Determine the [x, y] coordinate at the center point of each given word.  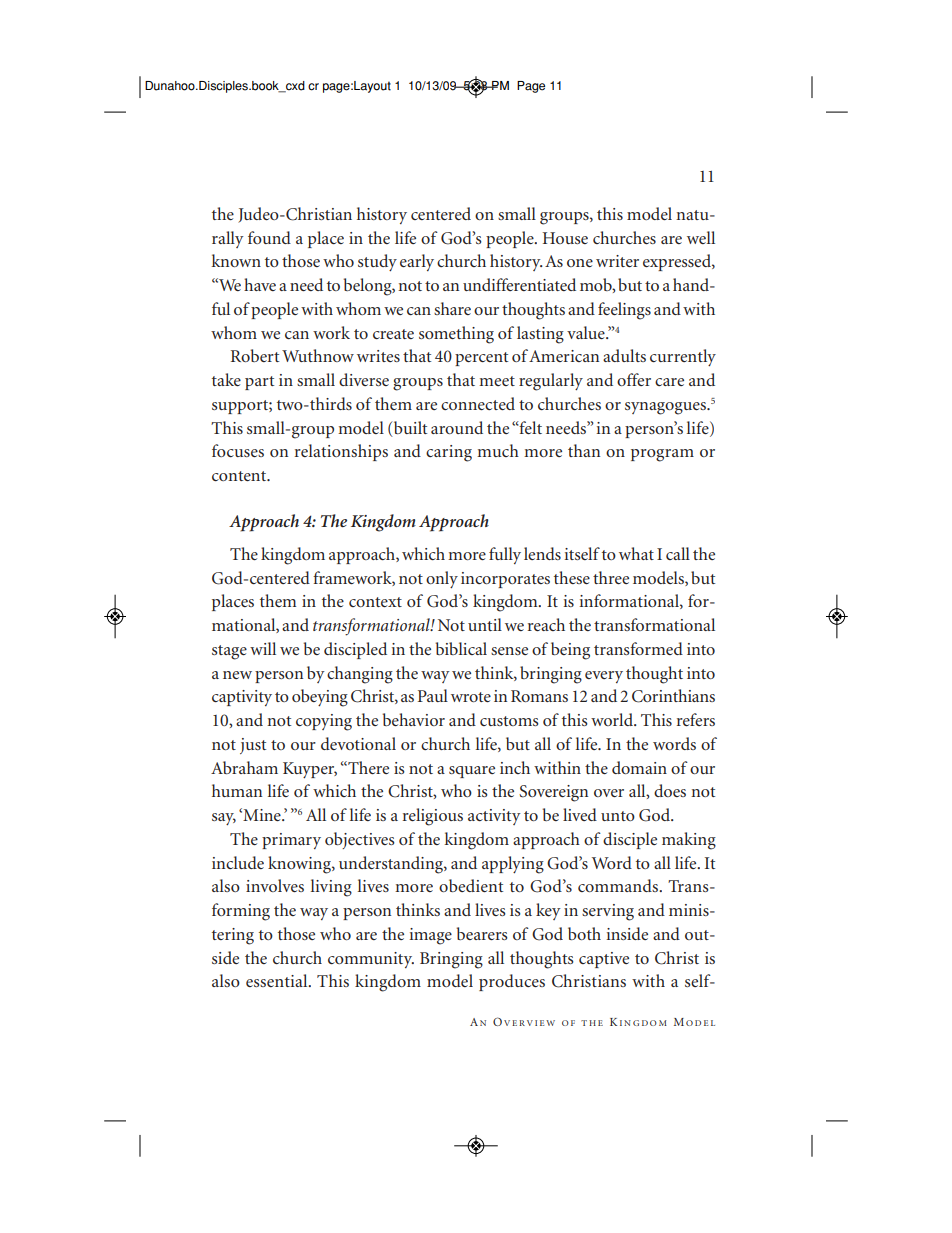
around [457, 427]
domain [639, 767]
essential [278, 980]
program [662, 455]
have [260, 284]
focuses [238, 450]
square [472, 772]
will [263, 648]
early [417, 262]
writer [617, 261]
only [442, 579]
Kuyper [310, 770]
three [611, 577]
